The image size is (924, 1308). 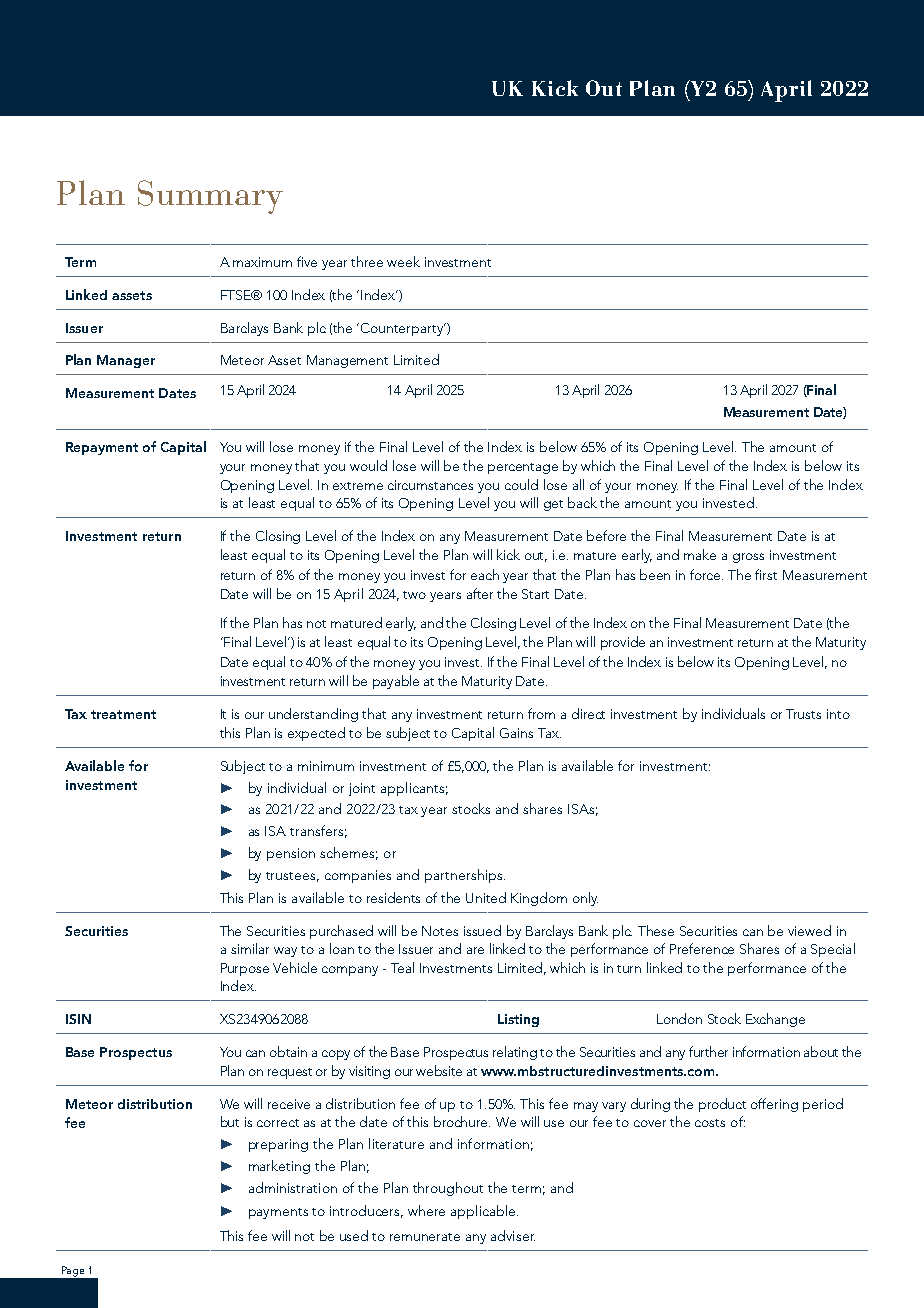 I want to click on week, so click(x=403, y=261).
